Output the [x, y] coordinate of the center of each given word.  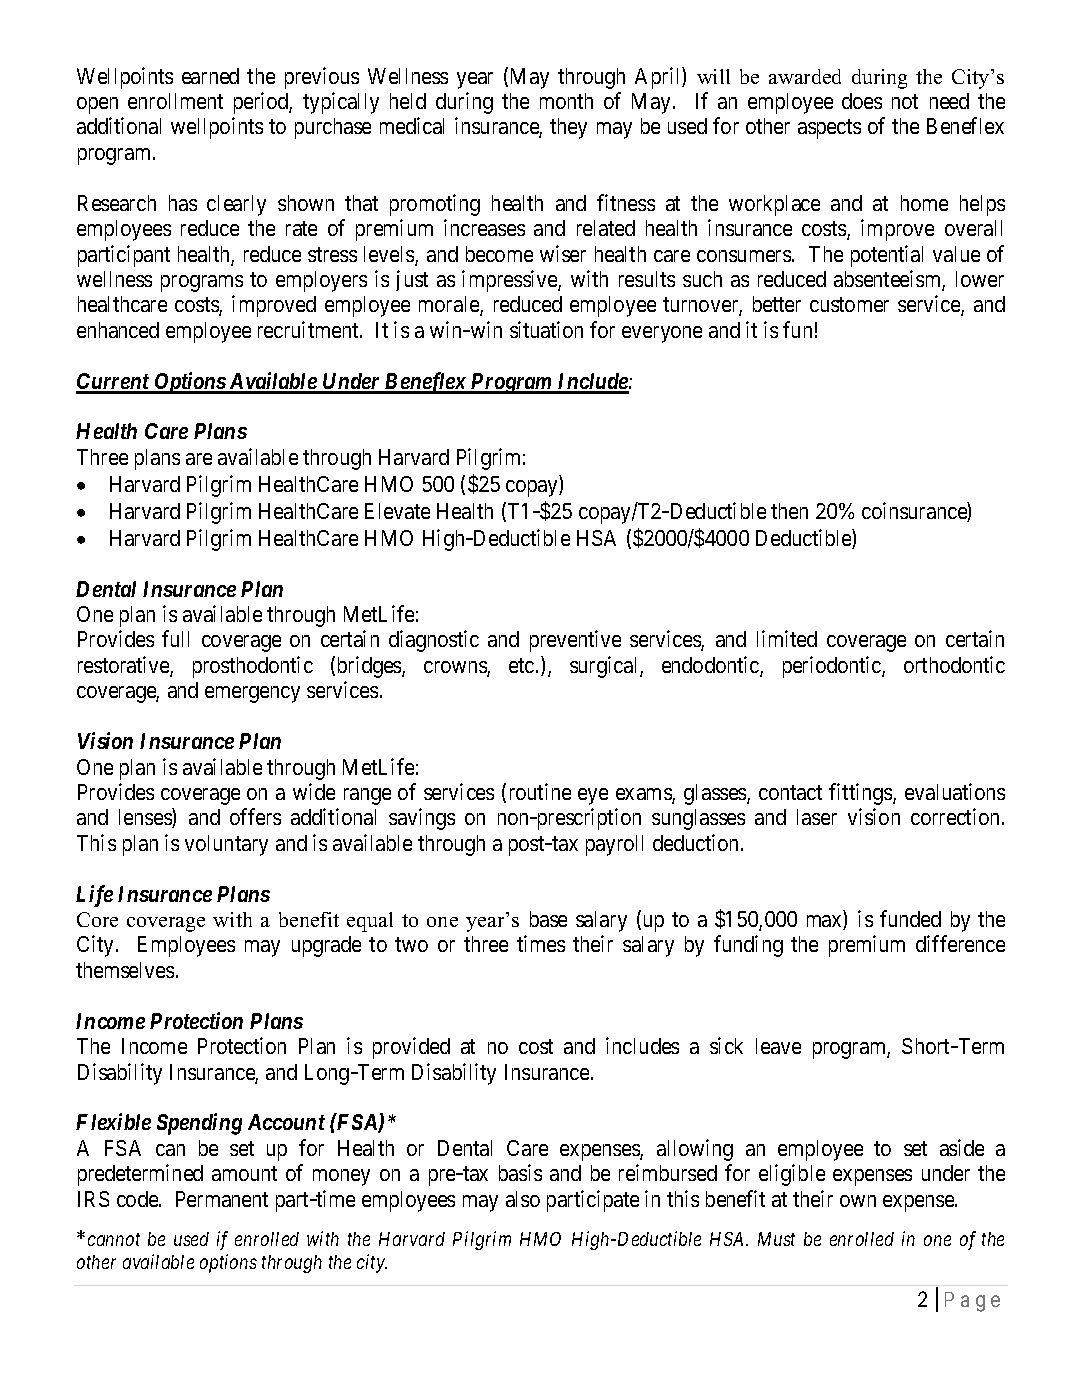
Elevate [397, 511]
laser [817, 817]
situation [546, 329]
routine [540, 791]
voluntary [226, 845]
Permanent [222, 1199]
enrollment [175, 101]
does [862, 101]
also [523, 1199]
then [789, 511]
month [566, 101]
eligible [792, 1175]
